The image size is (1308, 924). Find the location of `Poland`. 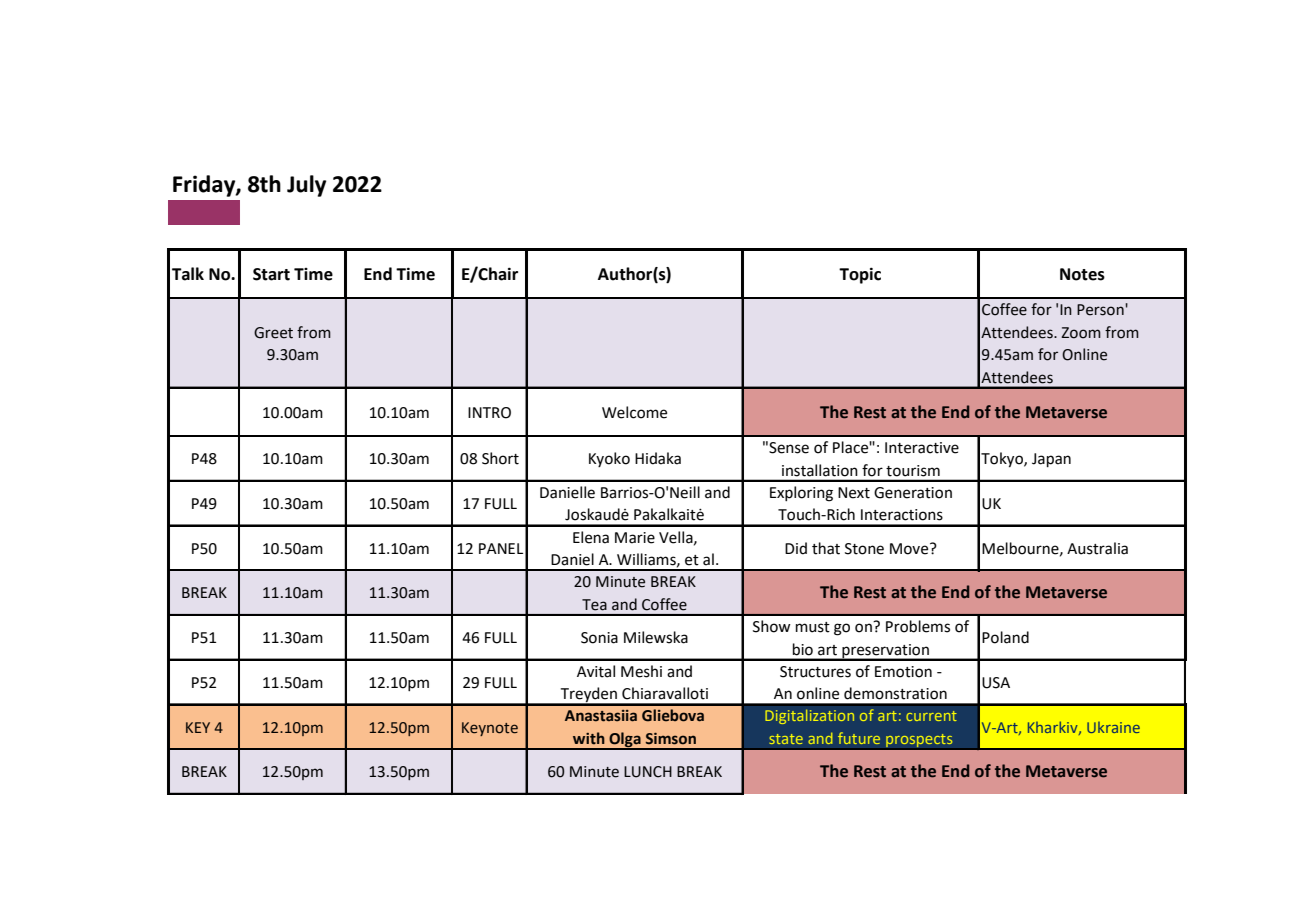

Poland is located at coordinates (1005, 637).
